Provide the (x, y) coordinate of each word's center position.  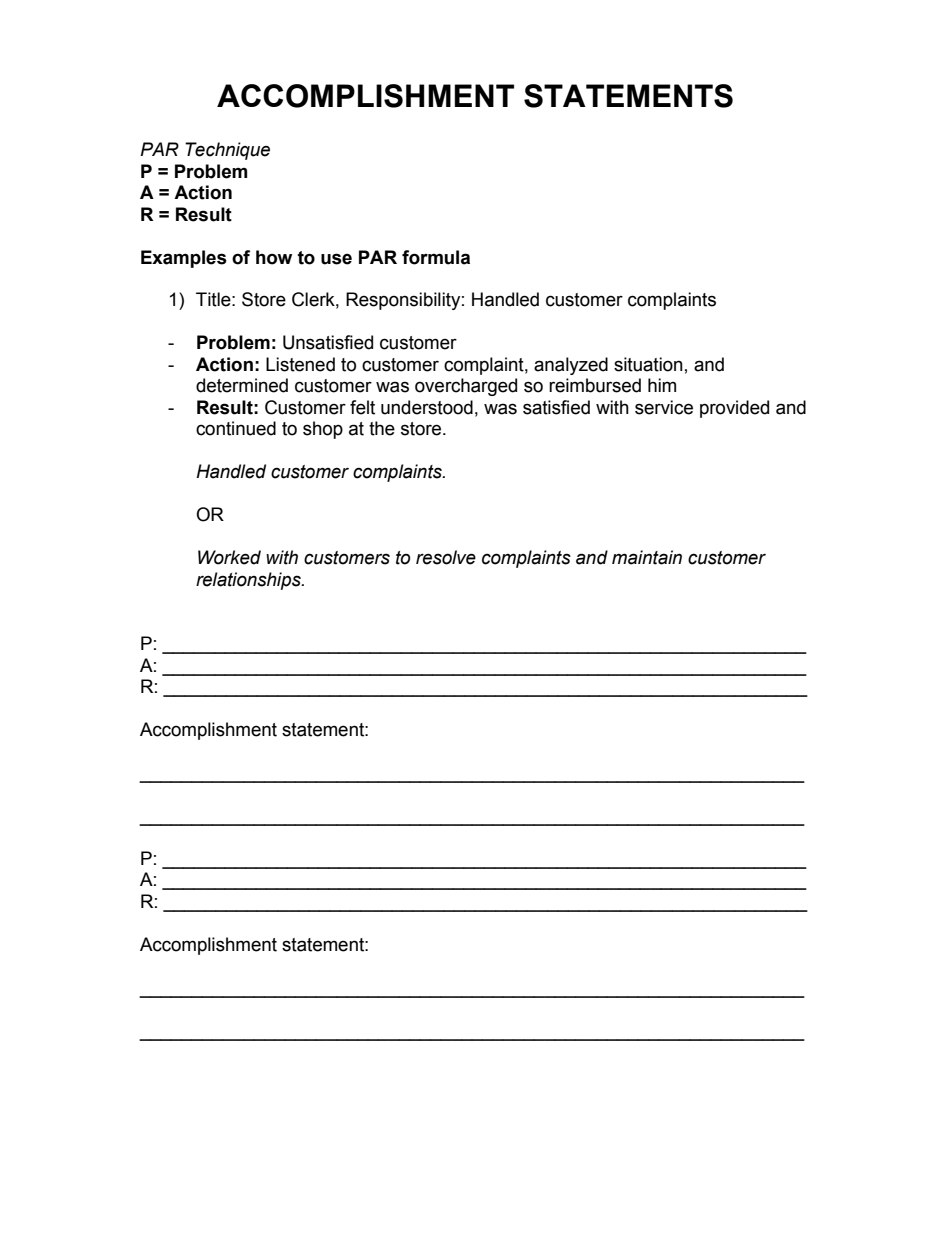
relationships (249, 581)
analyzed (571, 366)
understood (427, 407)
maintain (647, 557)
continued (236, 428)
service (664, 407)
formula (436, 257)
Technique (227, 151)
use (336, 259)
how (274, 257)
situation (648, 364)
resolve (446, 557)
